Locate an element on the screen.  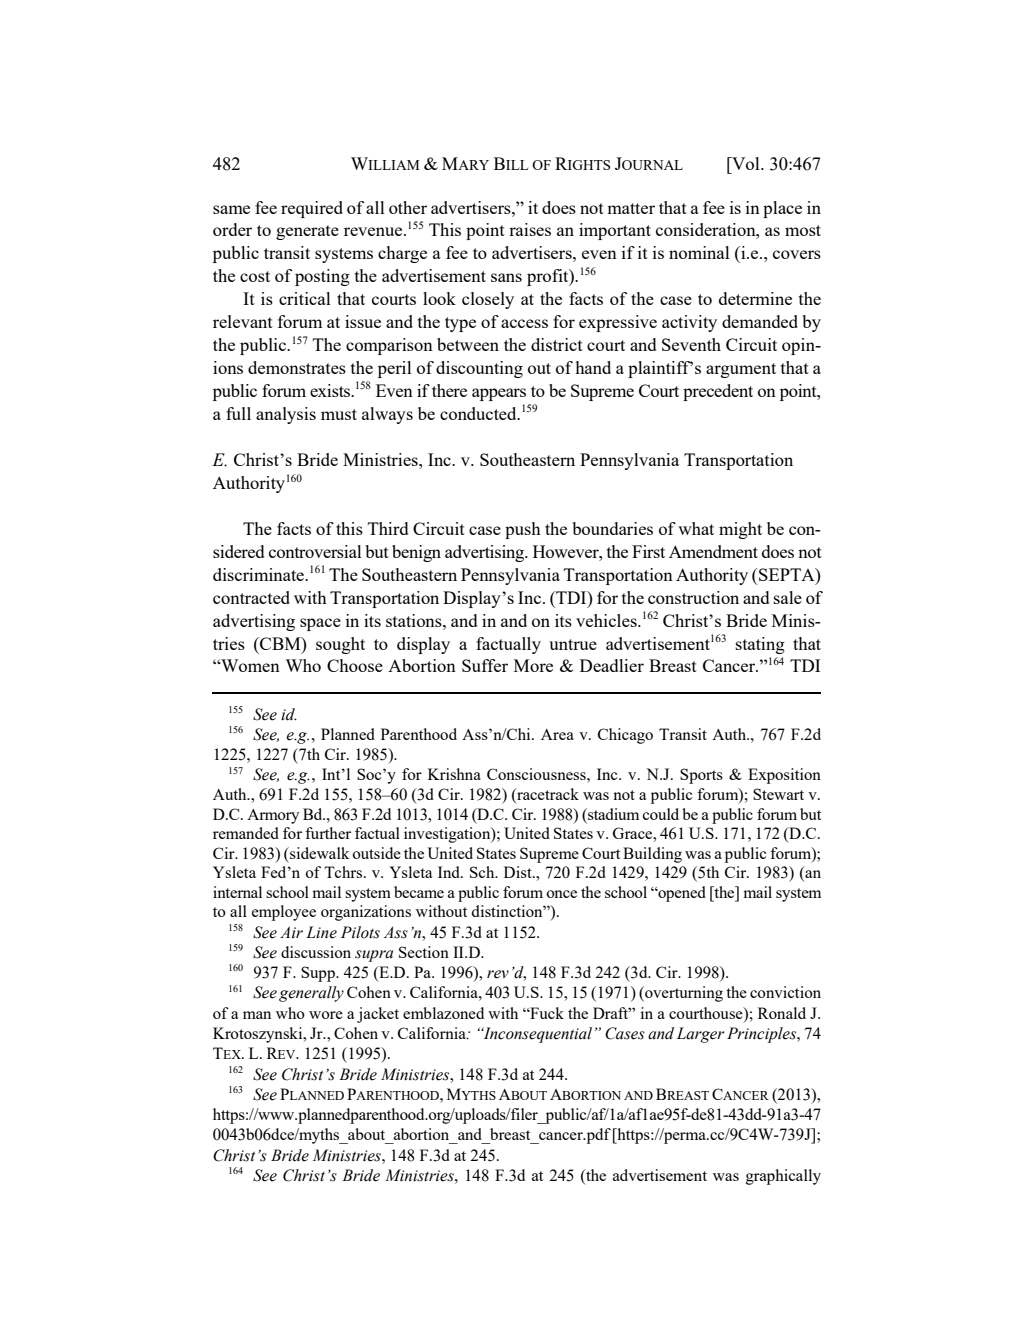
employee is located at coordinates (284, 913).
